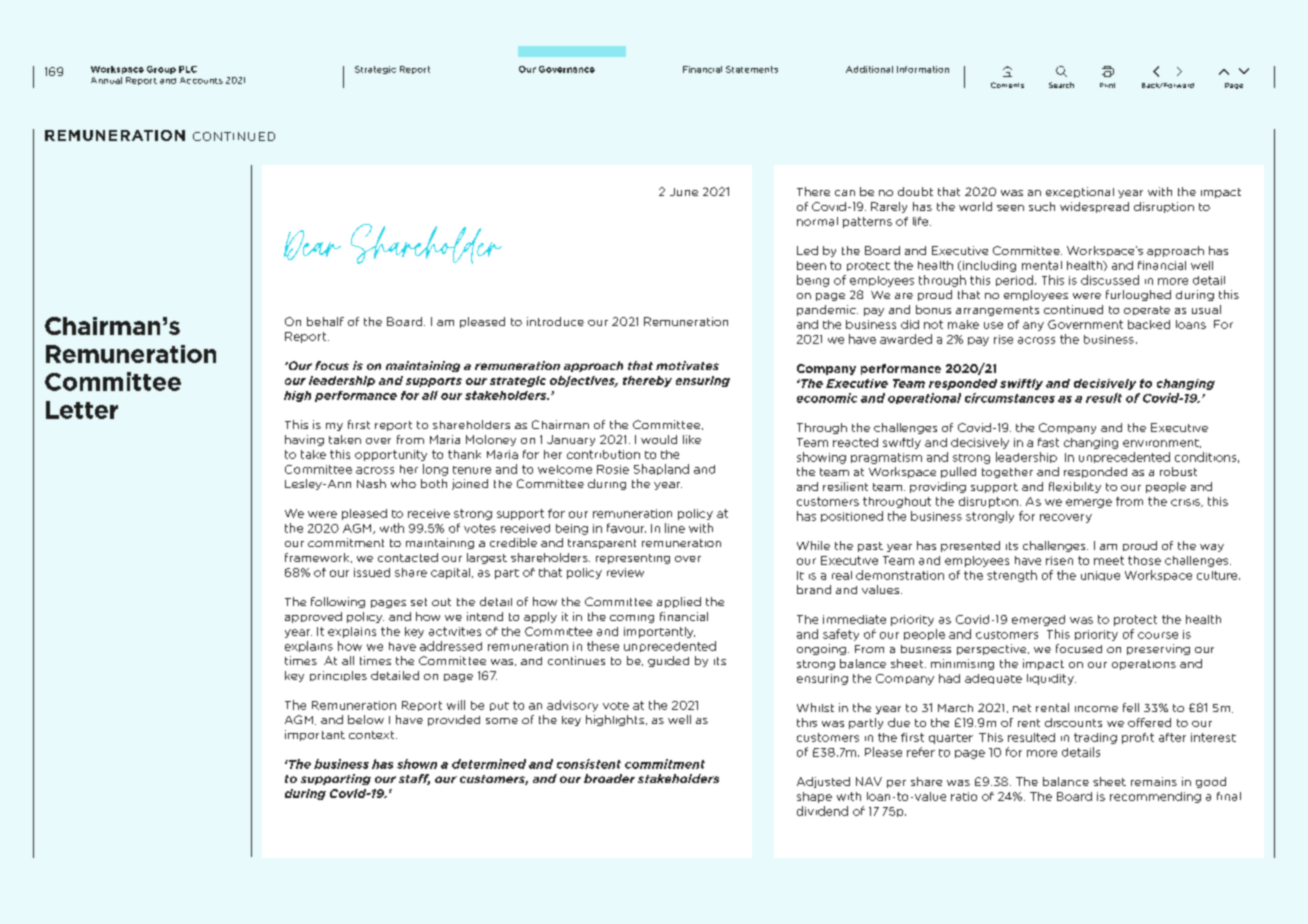  I want to click on broader, so click(609, 778).
